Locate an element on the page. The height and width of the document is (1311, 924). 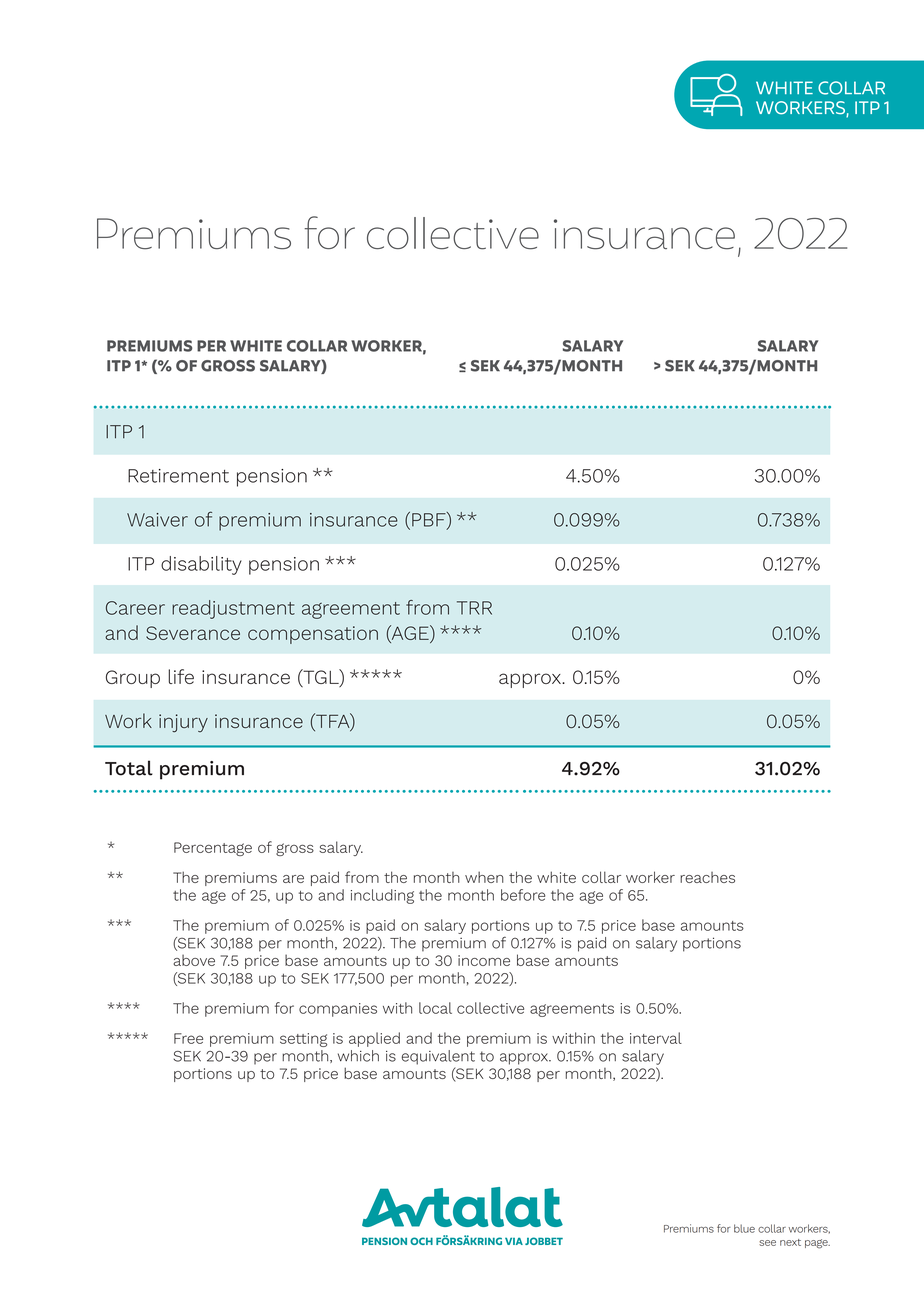
blue is located at coordinates (744, 1228).
